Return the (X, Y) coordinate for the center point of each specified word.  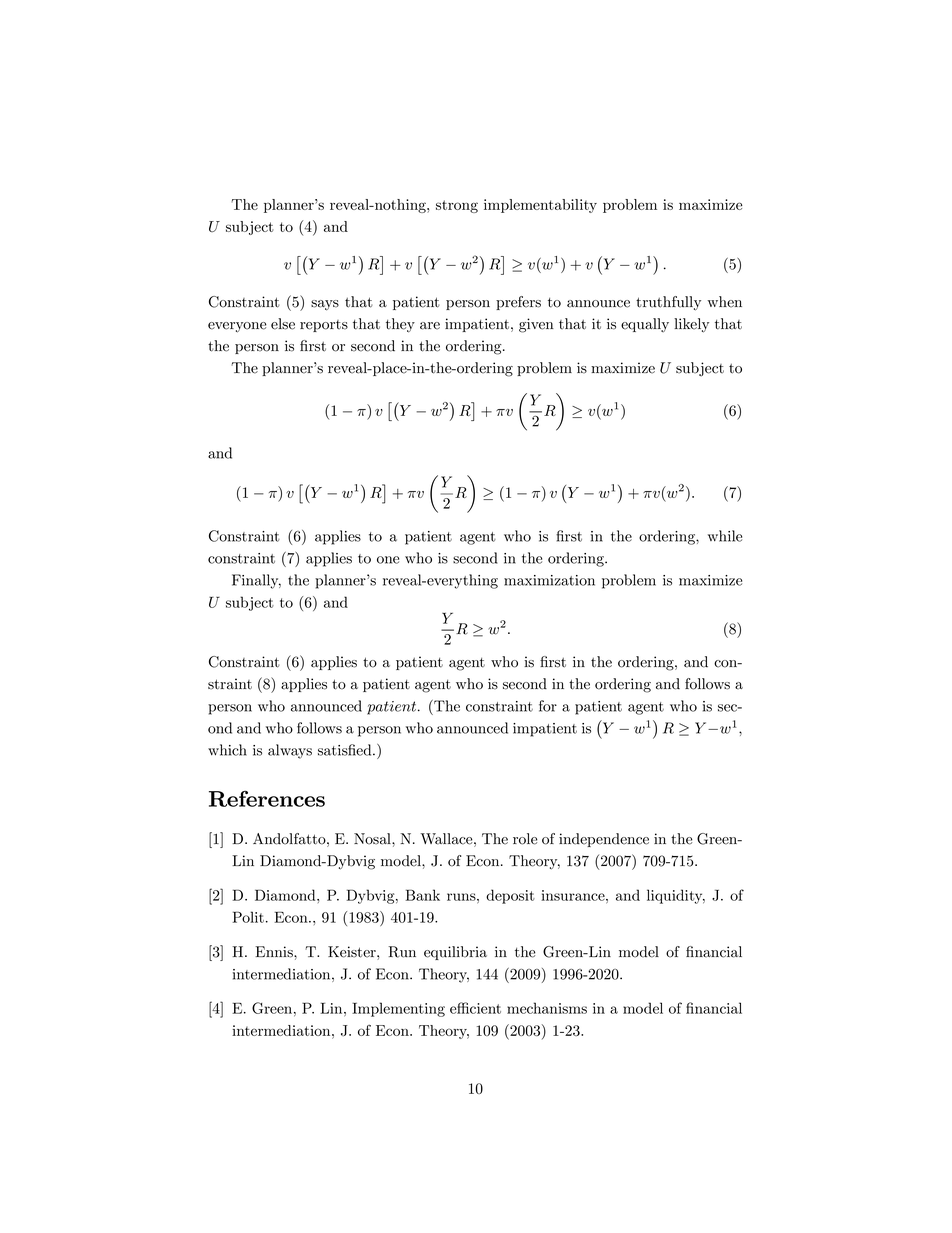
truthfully (668, 303)
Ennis (275, 952)
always (290, 751)
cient (484, 1008)
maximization (549, 580)
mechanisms (547, 1008)
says (325, 305)
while (725, 536)
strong (457, 206)
